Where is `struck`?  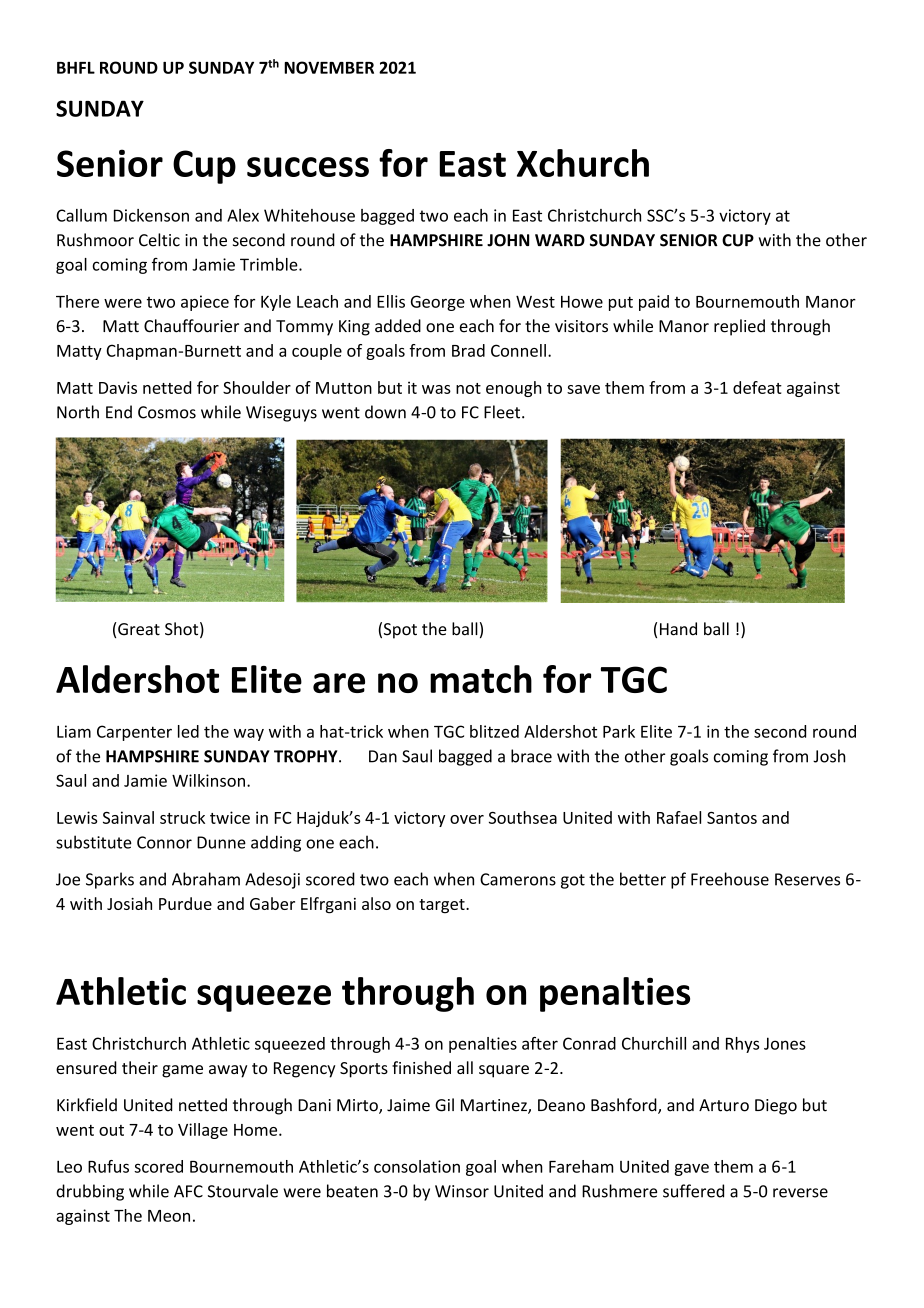 struck is located at coordinates (182, 817).
